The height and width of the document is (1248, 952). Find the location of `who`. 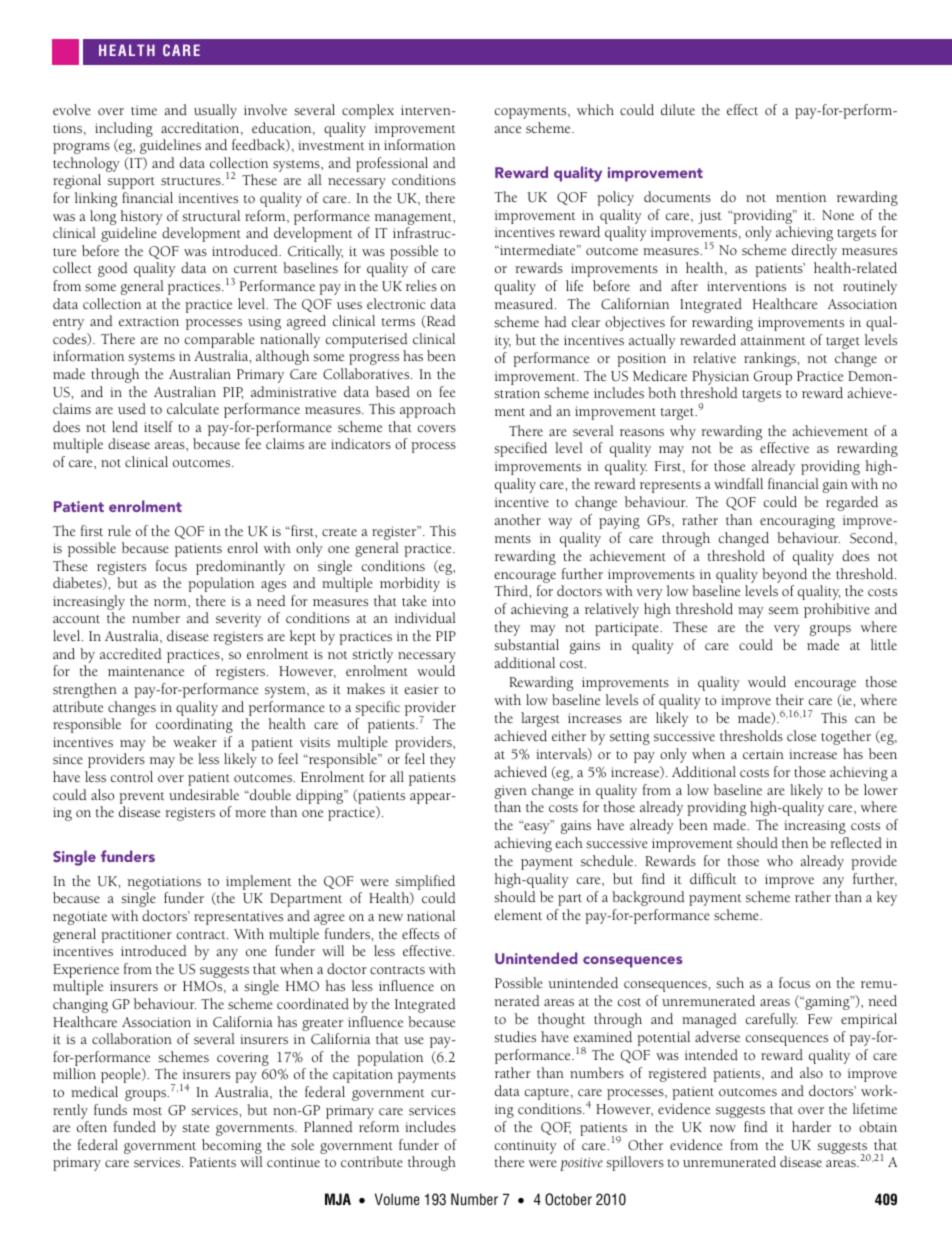

who is located at coordinates (780, 860).
